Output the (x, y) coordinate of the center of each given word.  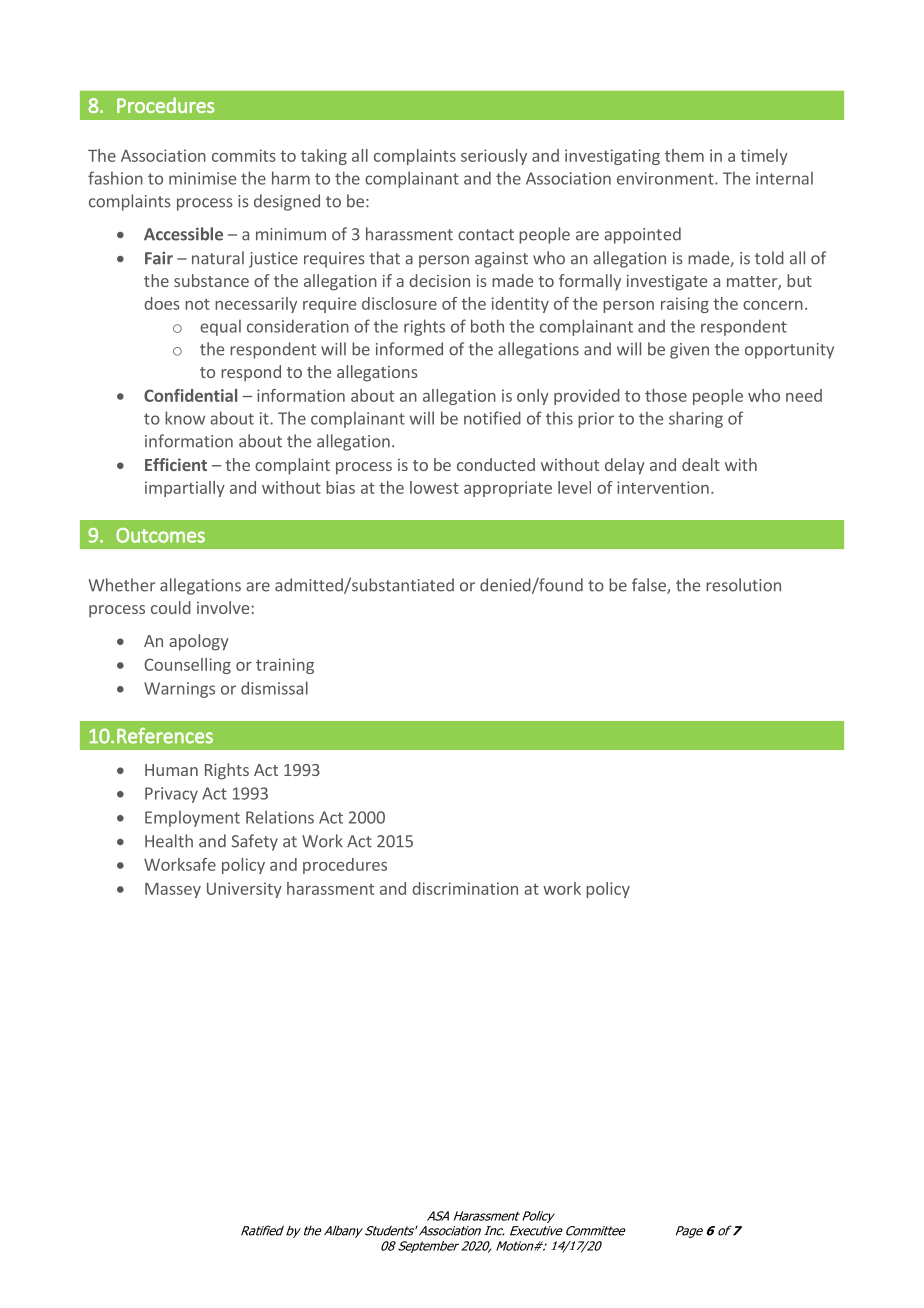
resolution (743, 585)
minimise (202, 178)
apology (199, 642)
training (285, 666)
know (185, 418)
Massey (173, 890)
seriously (494, 157)
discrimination (465, 888)
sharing (696, 419)
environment (666, 178)
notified (492, 418)
